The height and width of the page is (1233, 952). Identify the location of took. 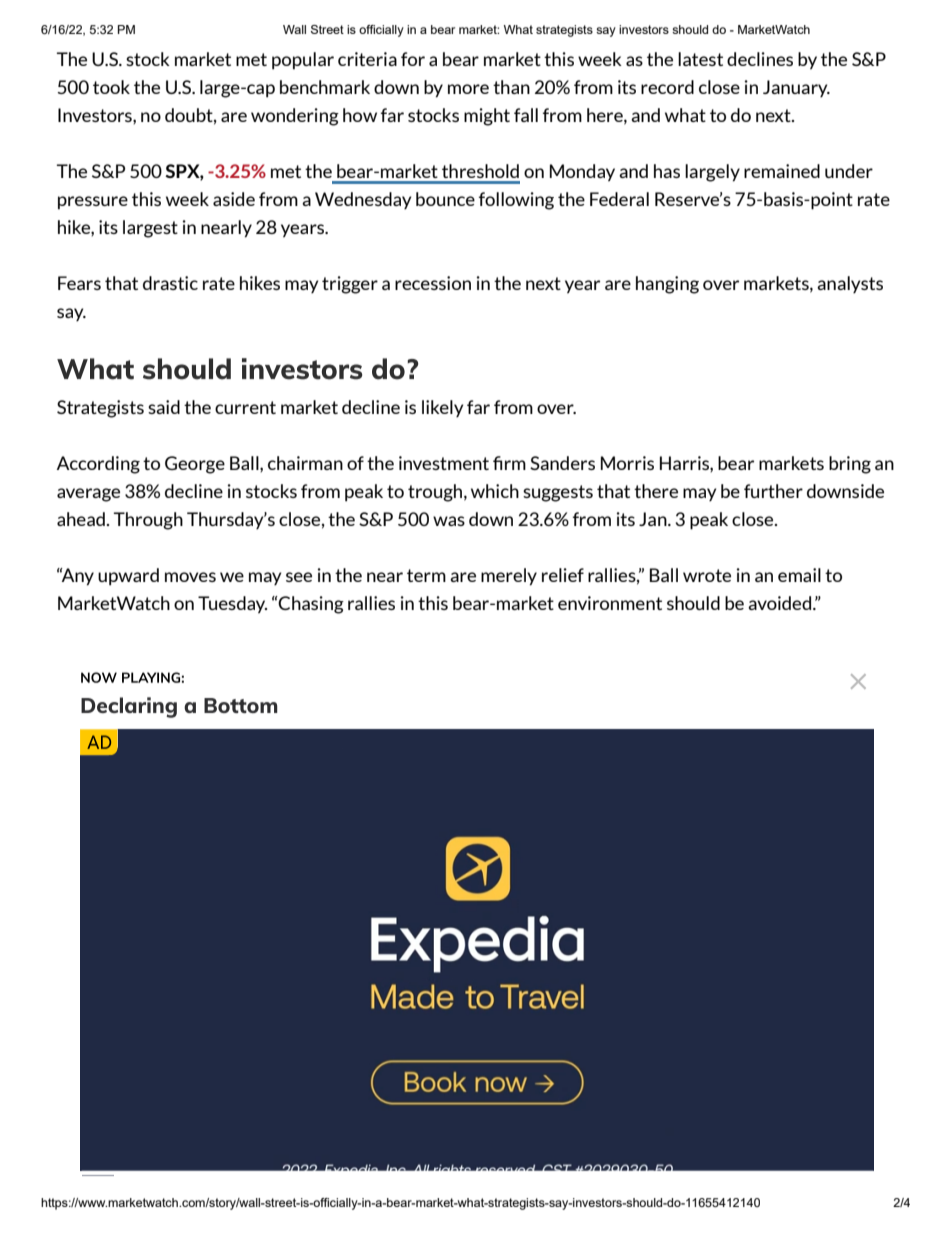
(111, 87).
